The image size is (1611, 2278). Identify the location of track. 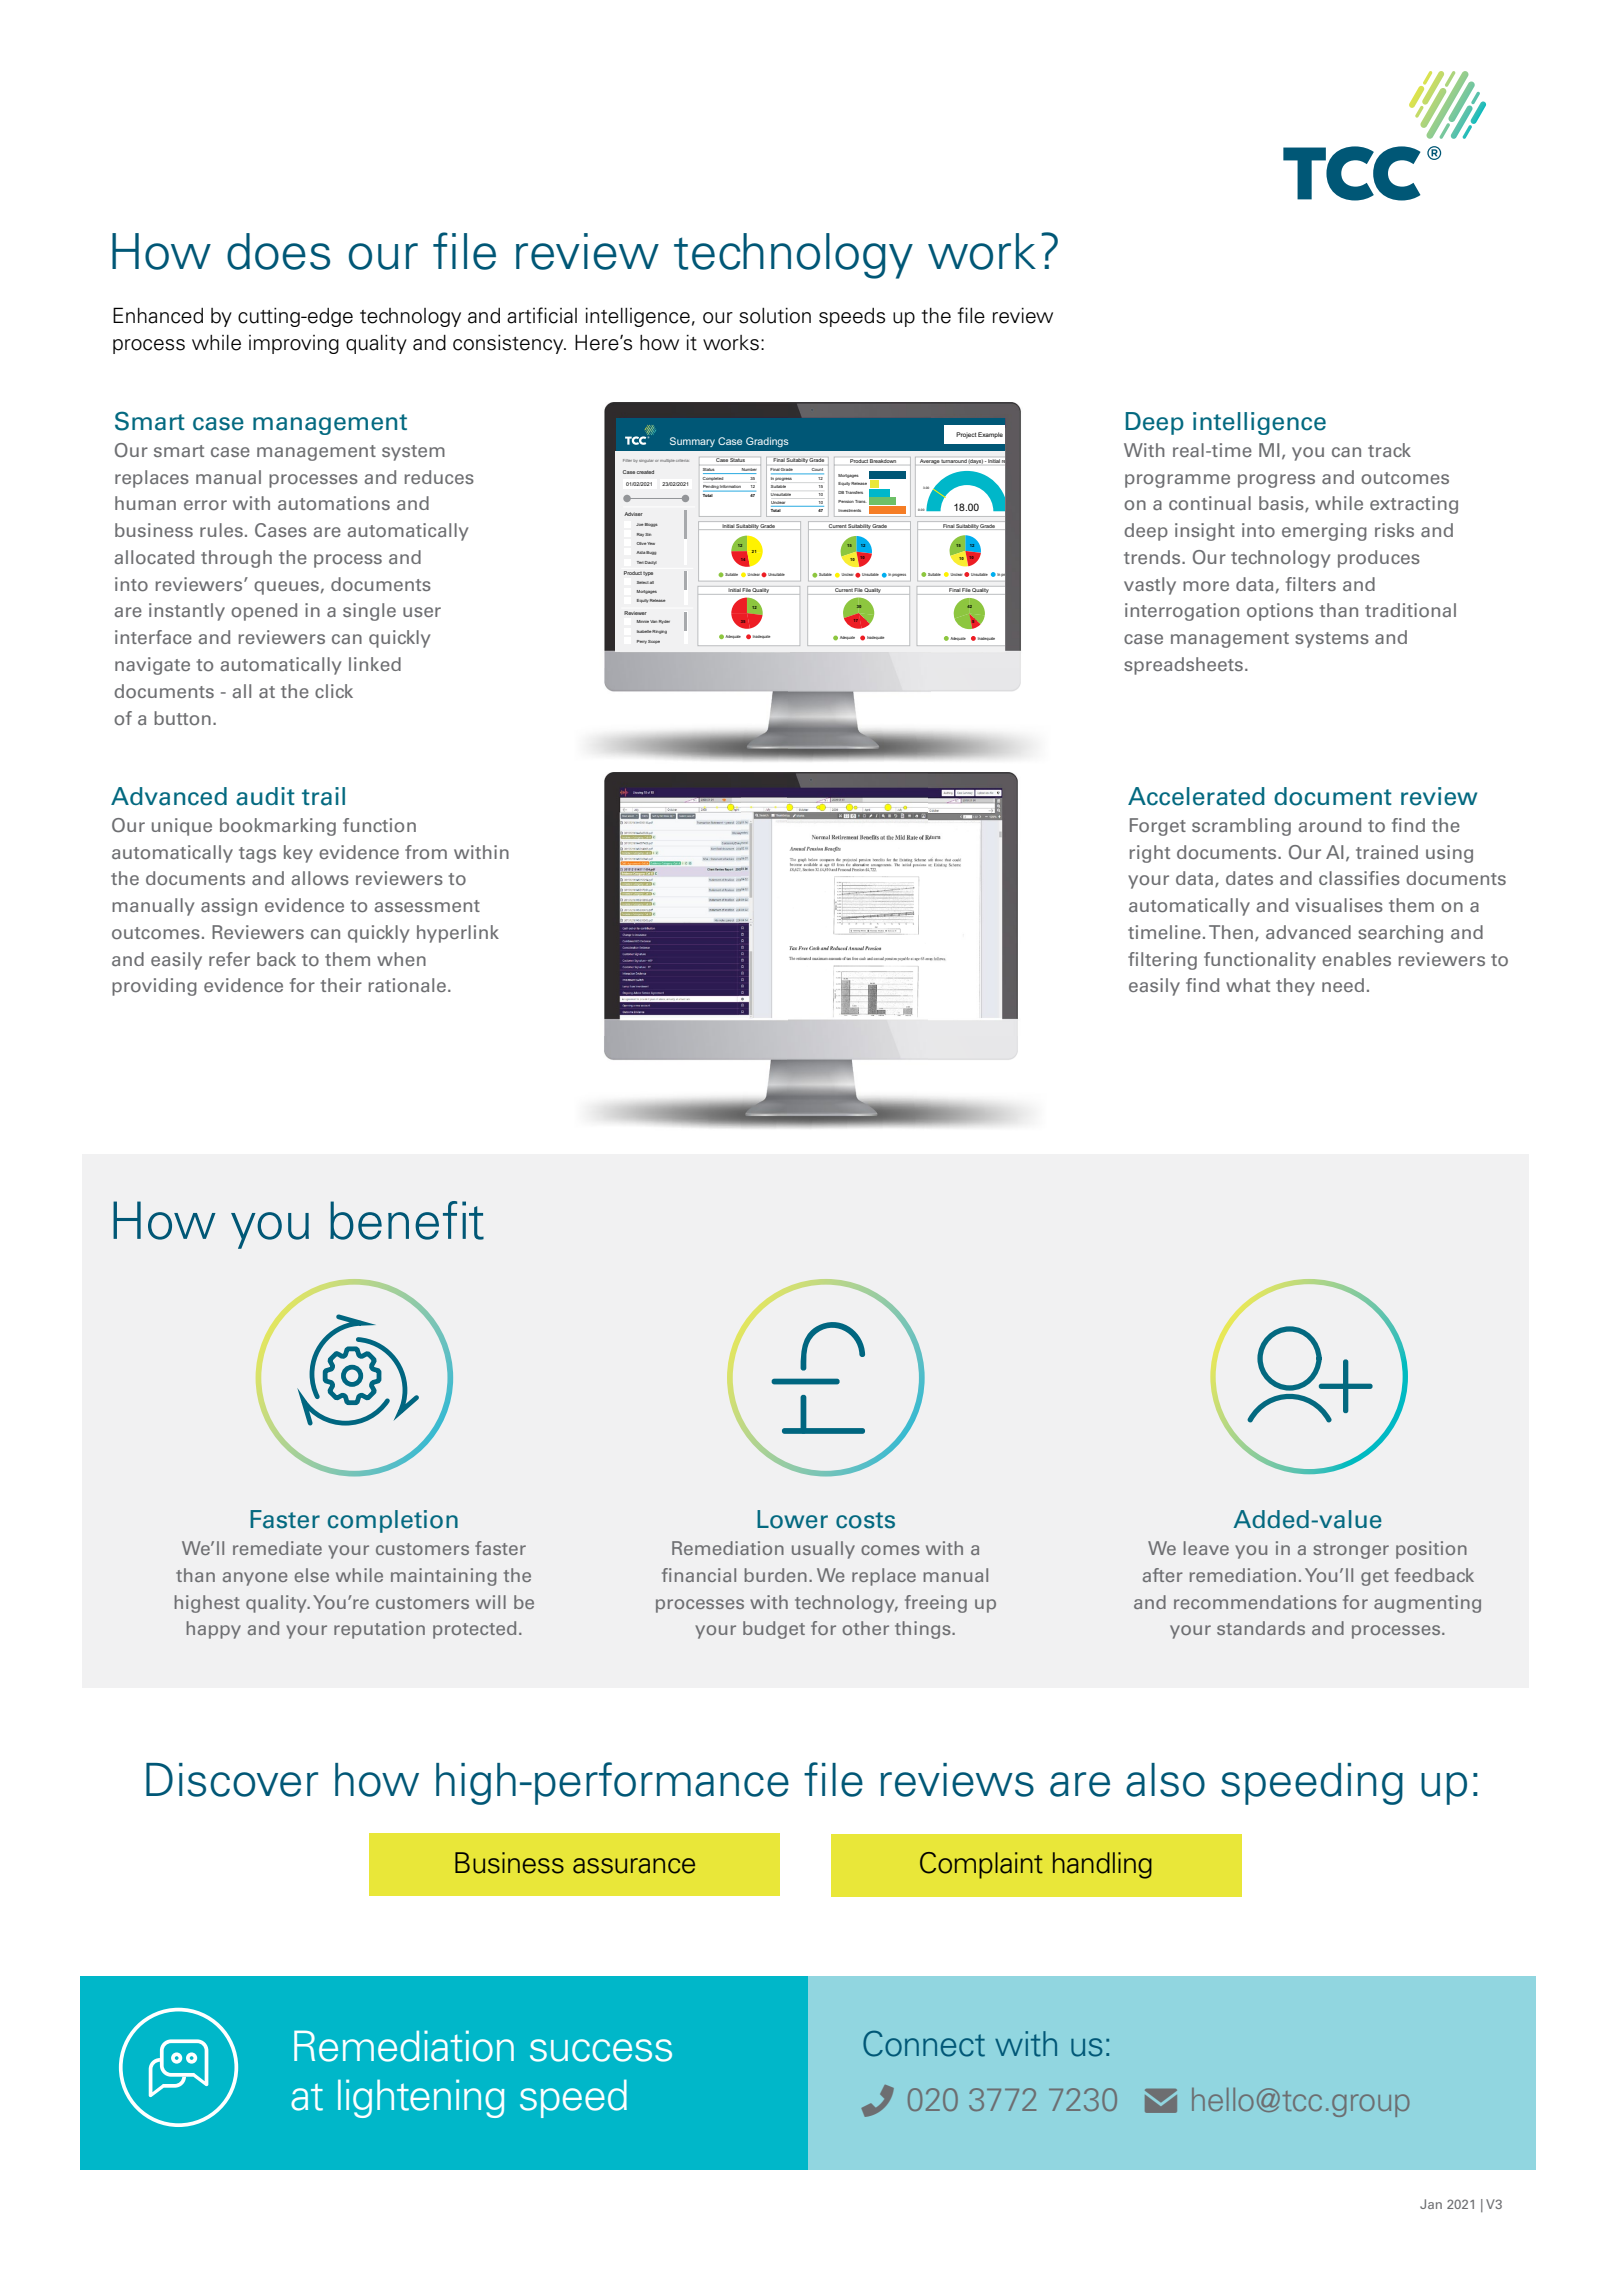
(1389, 450).
